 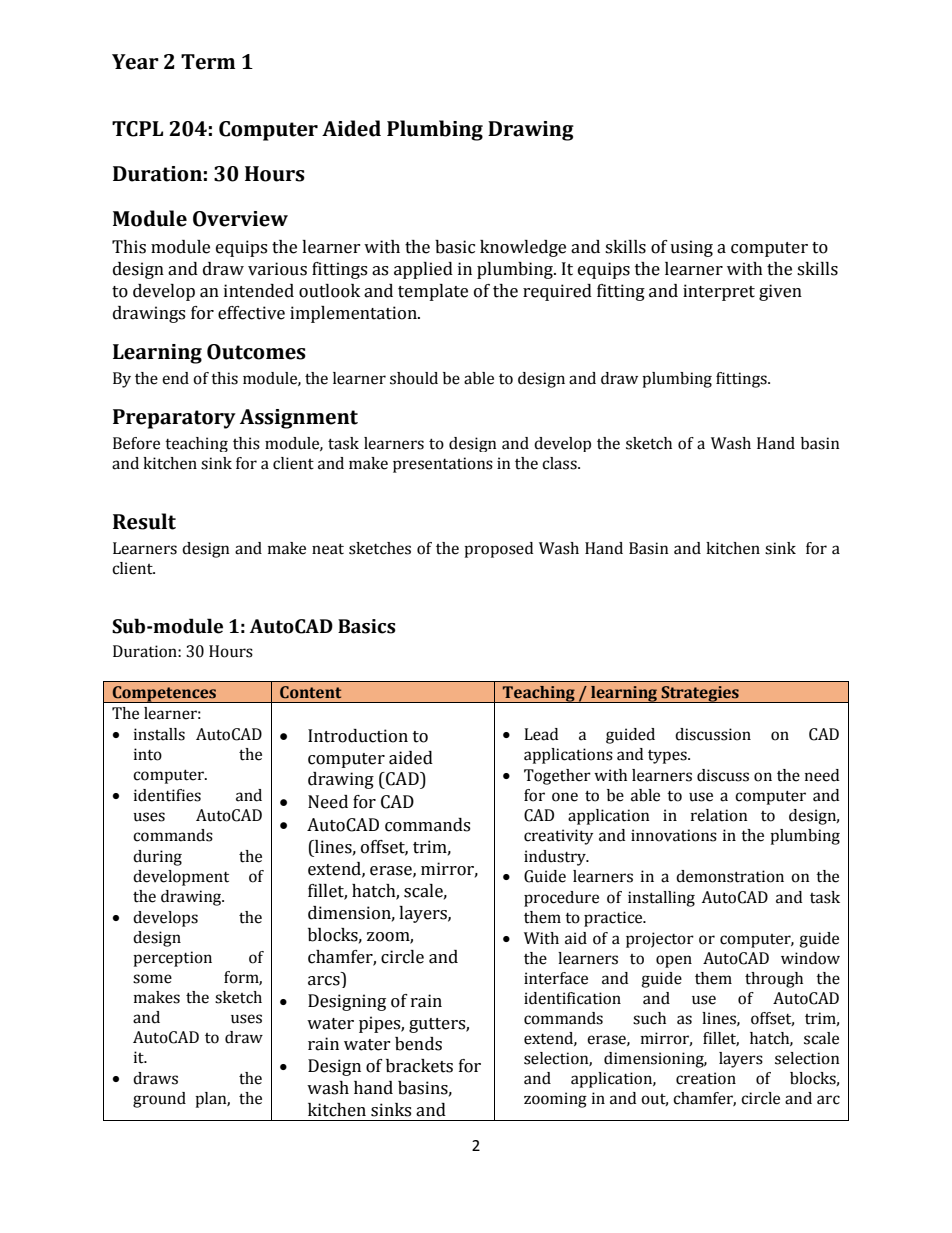 What do you see at coordinates (523, 248) in the image?
I see `knowledge` at bounding box center [523, 248].
